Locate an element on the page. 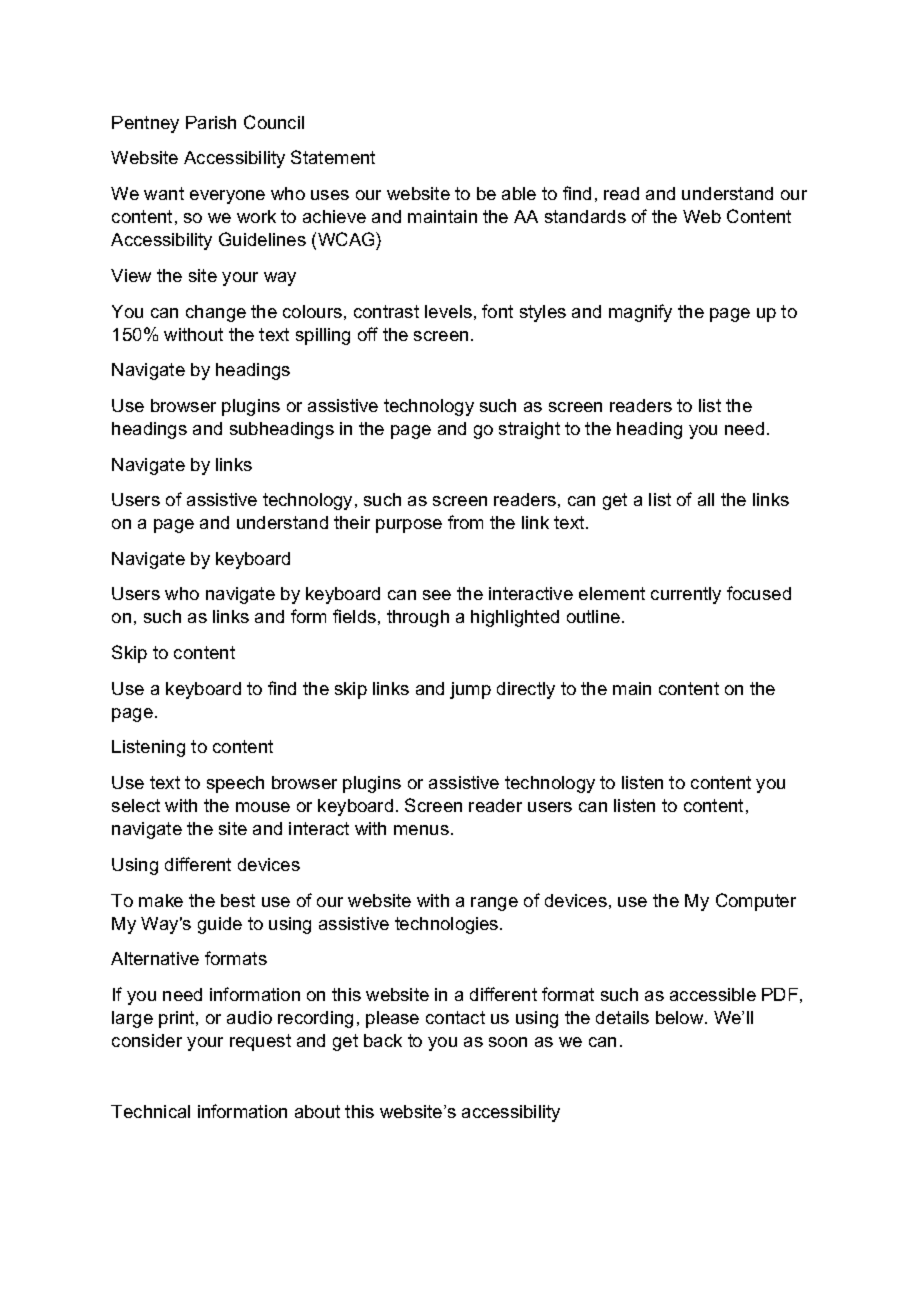 This document has width=924, height=1308. able is located at coordinates (519, 193).
